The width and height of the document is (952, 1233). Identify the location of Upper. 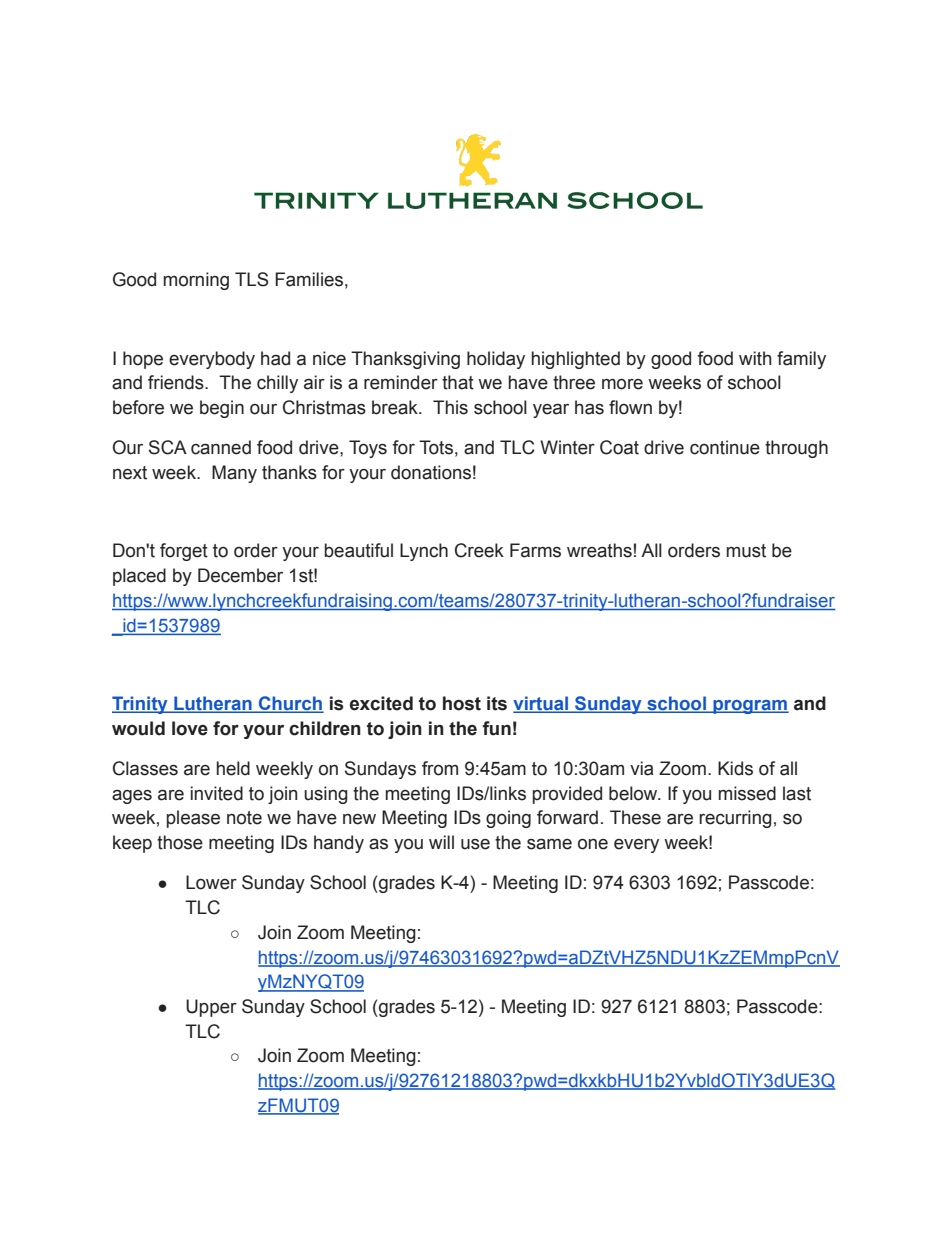
(211, 1008).
